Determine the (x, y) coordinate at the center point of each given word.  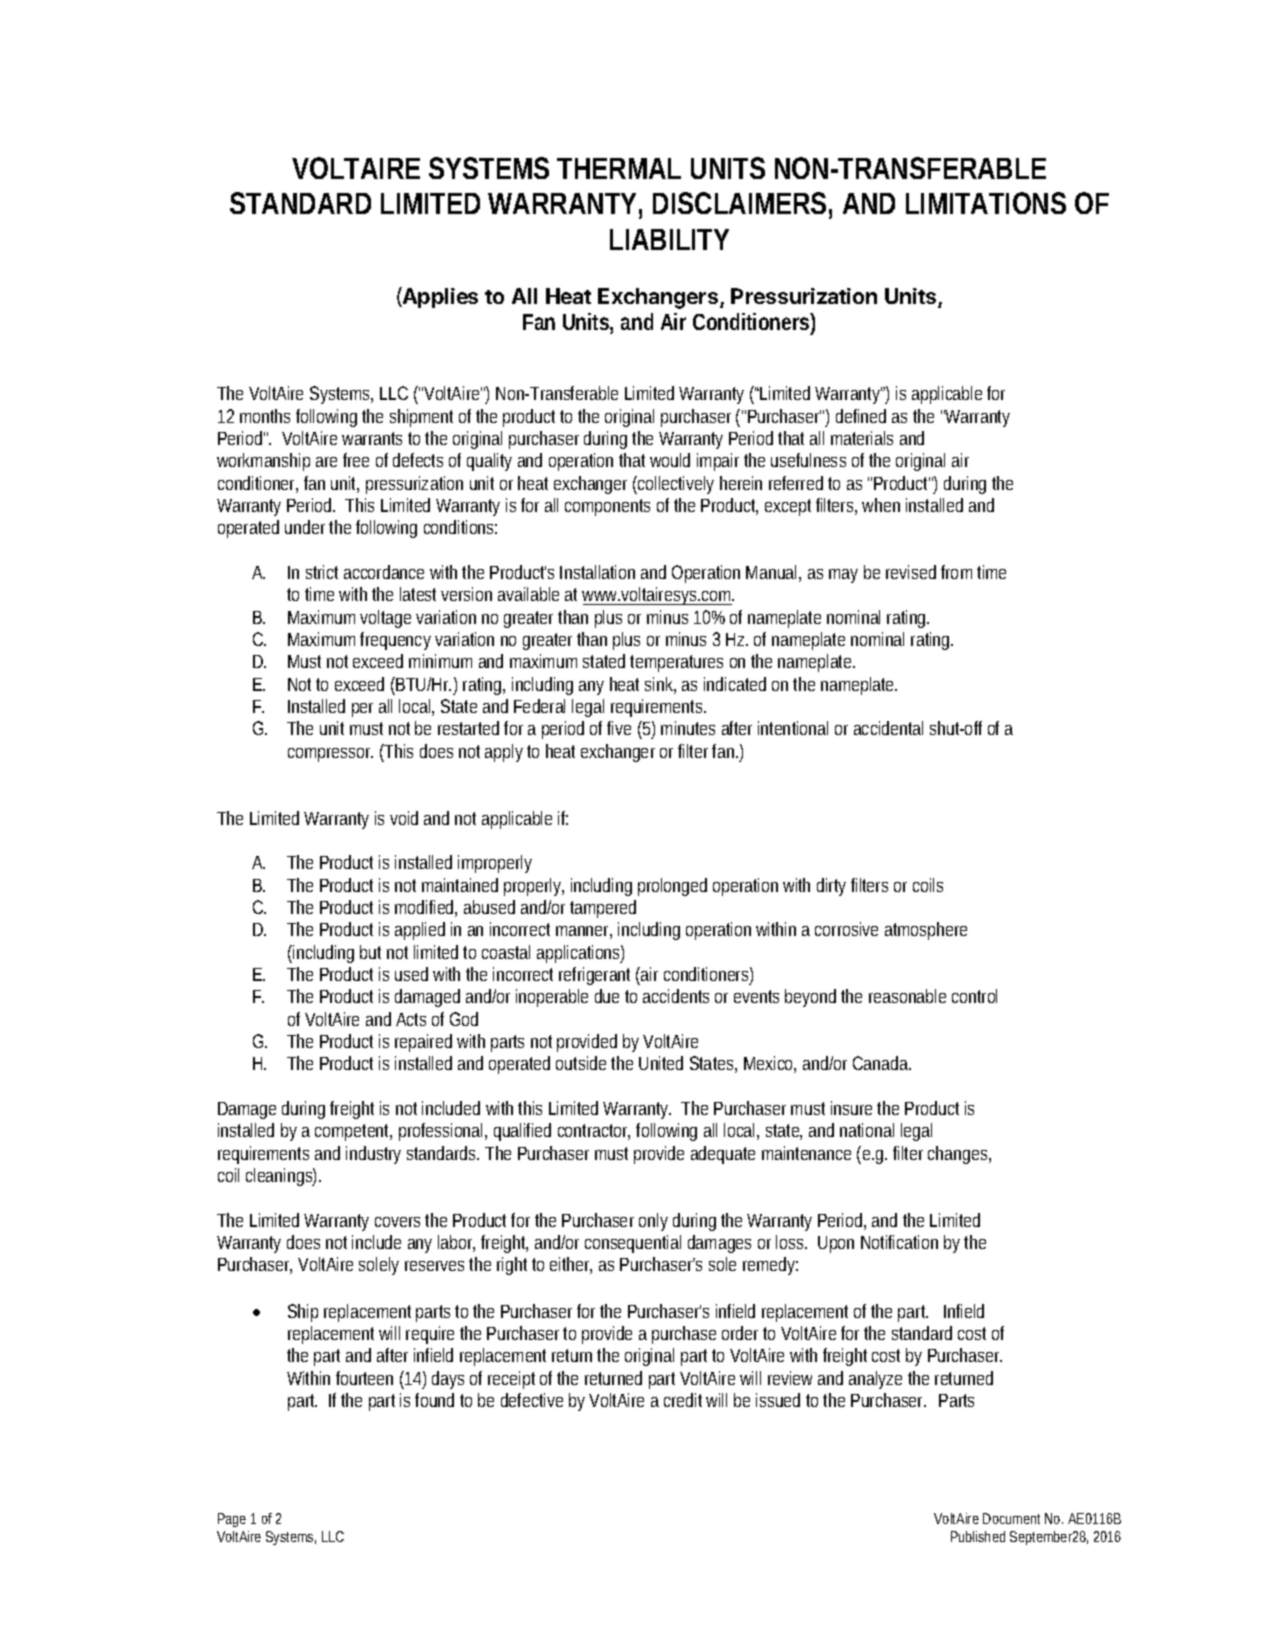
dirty (831, 887)
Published (978, 1536)
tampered (603, 909)
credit (685, 1400)
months (265, 416)
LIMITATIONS (986, 203)
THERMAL (619, 168)
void (404, 818)
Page (232, 1520)
